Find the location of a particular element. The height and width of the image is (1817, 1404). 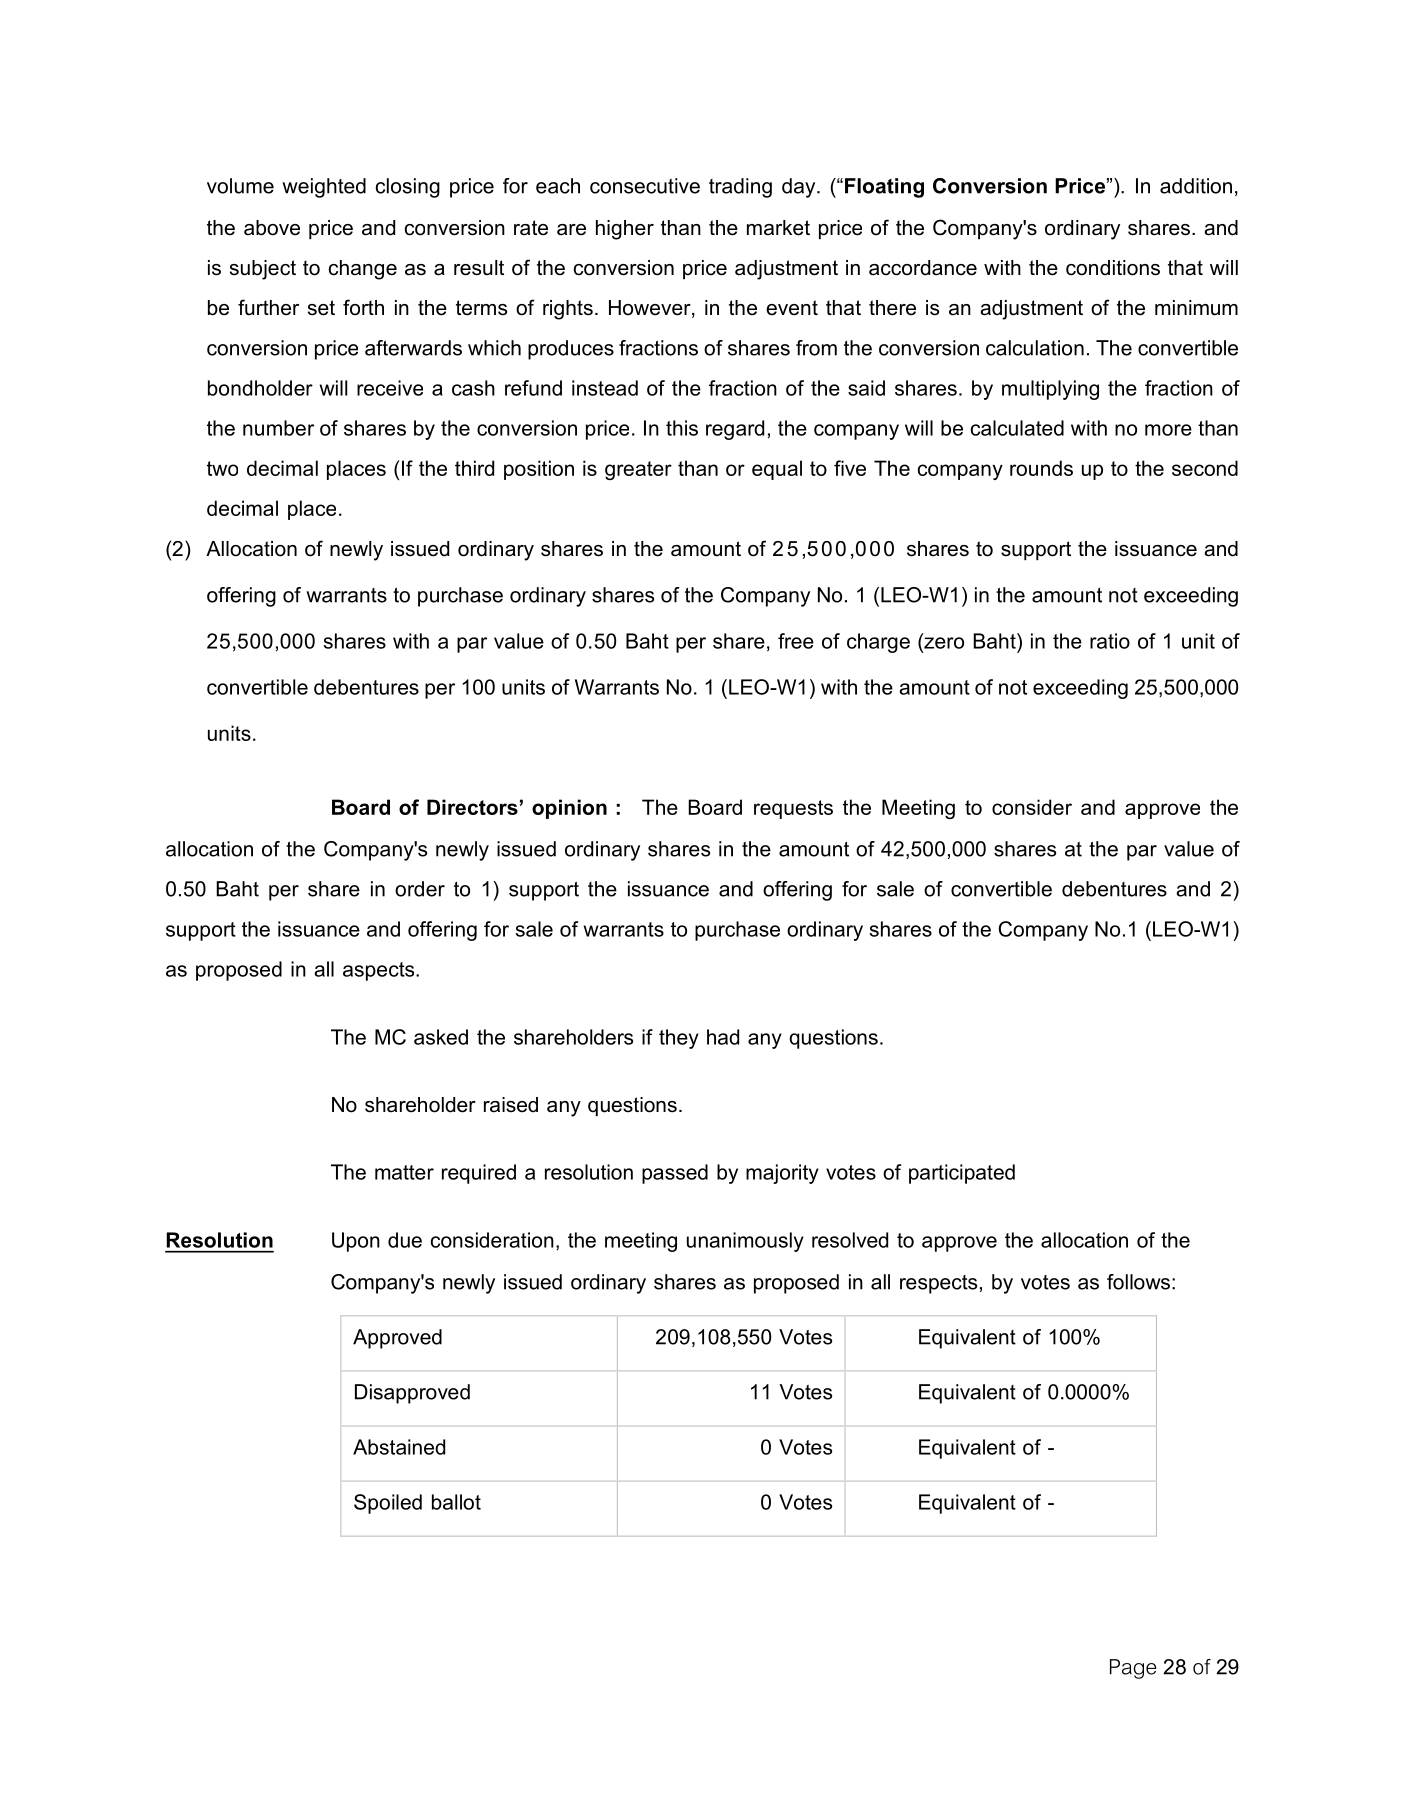

zero is located at coordinates (943, 642).
